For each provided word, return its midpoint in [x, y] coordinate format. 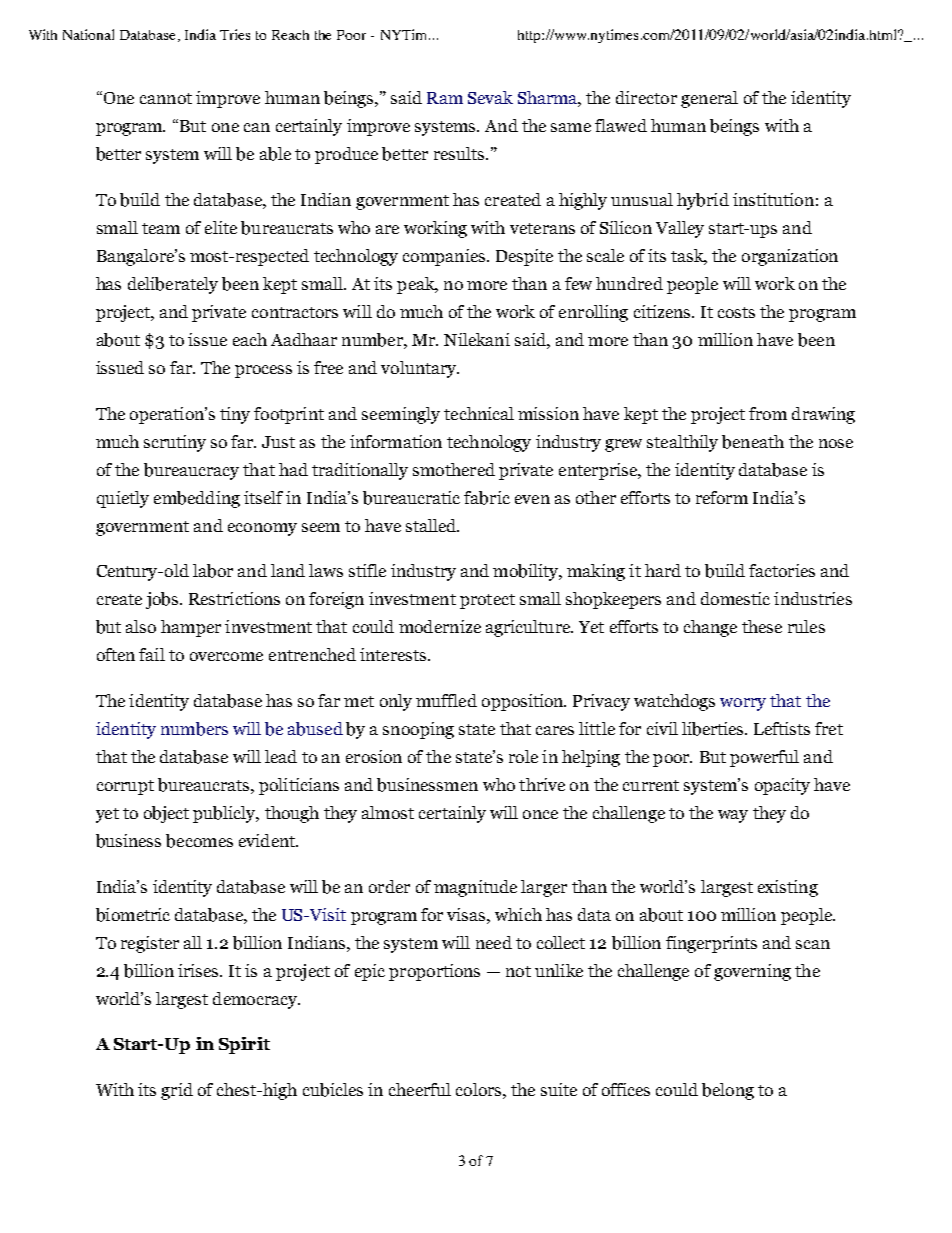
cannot [166, 98]
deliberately [173, 285]
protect [487, 601]
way [733, 816]
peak [417, 285]
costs [736, 312]
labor [213, 571]
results [460, 153]
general [709, 99]
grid [177, 1091]
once [540, 814]
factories [782, 570]
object [166, 814]
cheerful [420, 1089]
